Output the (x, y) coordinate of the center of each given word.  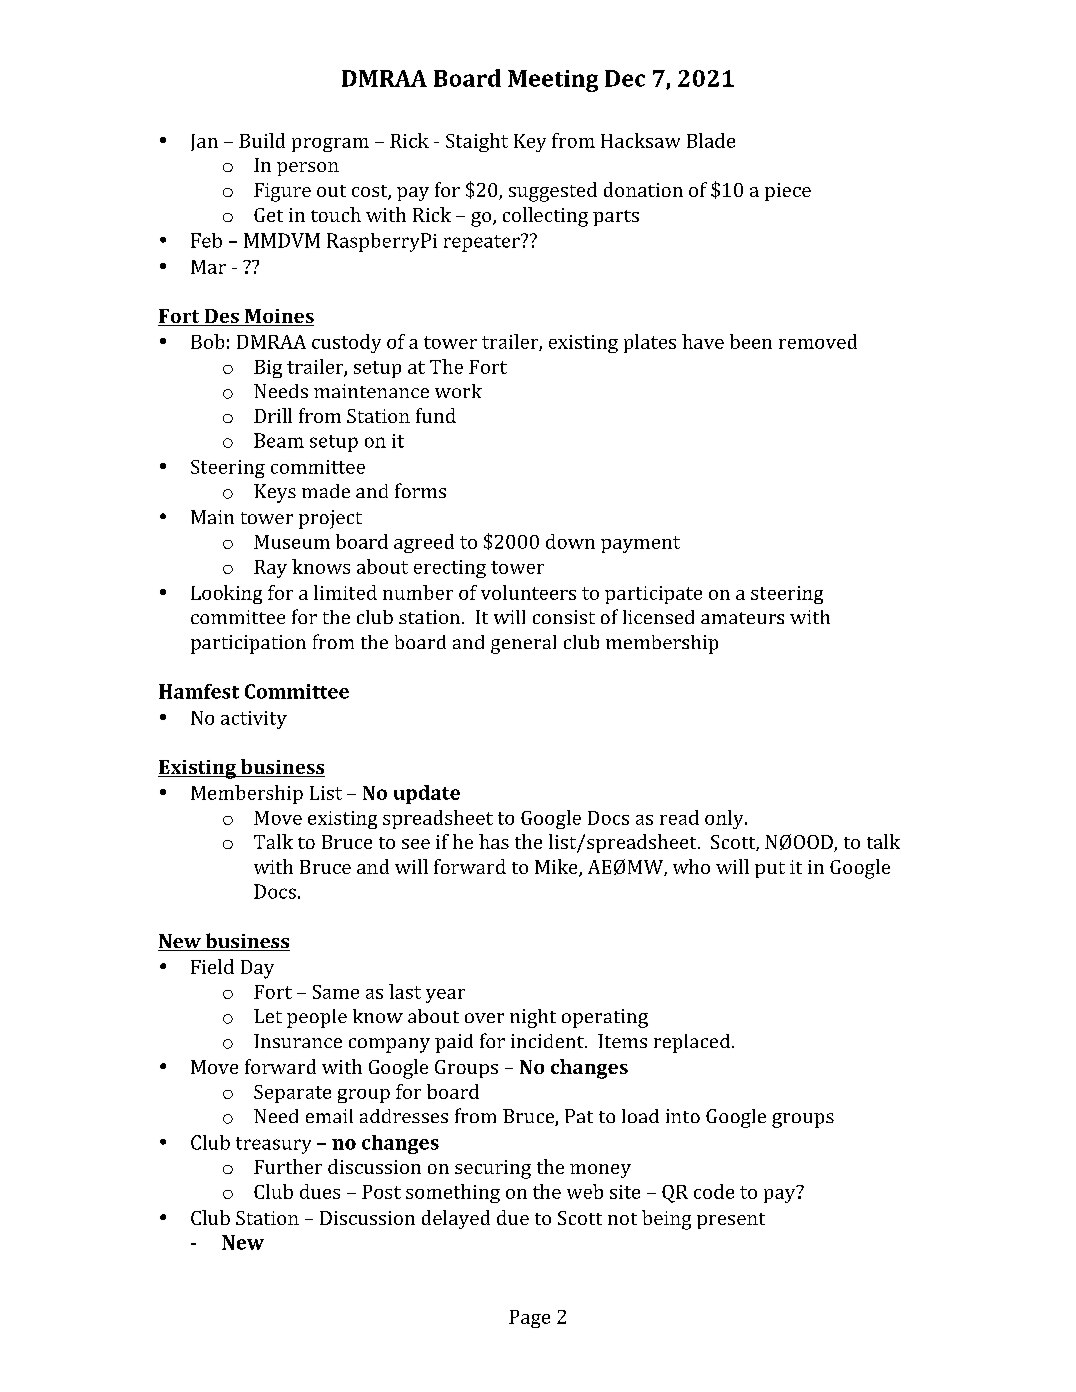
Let (268, 1016)
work (458, 391)
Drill (273, 415)
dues (320, 1191)
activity (254, 720)
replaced (693, 1043)
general (523, 644)
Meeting (553, 81)
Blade (711, 140)
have (703, 341)
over (484, 1018)
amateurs (742, 618)
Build (262, 140)
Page (529, 1319)
